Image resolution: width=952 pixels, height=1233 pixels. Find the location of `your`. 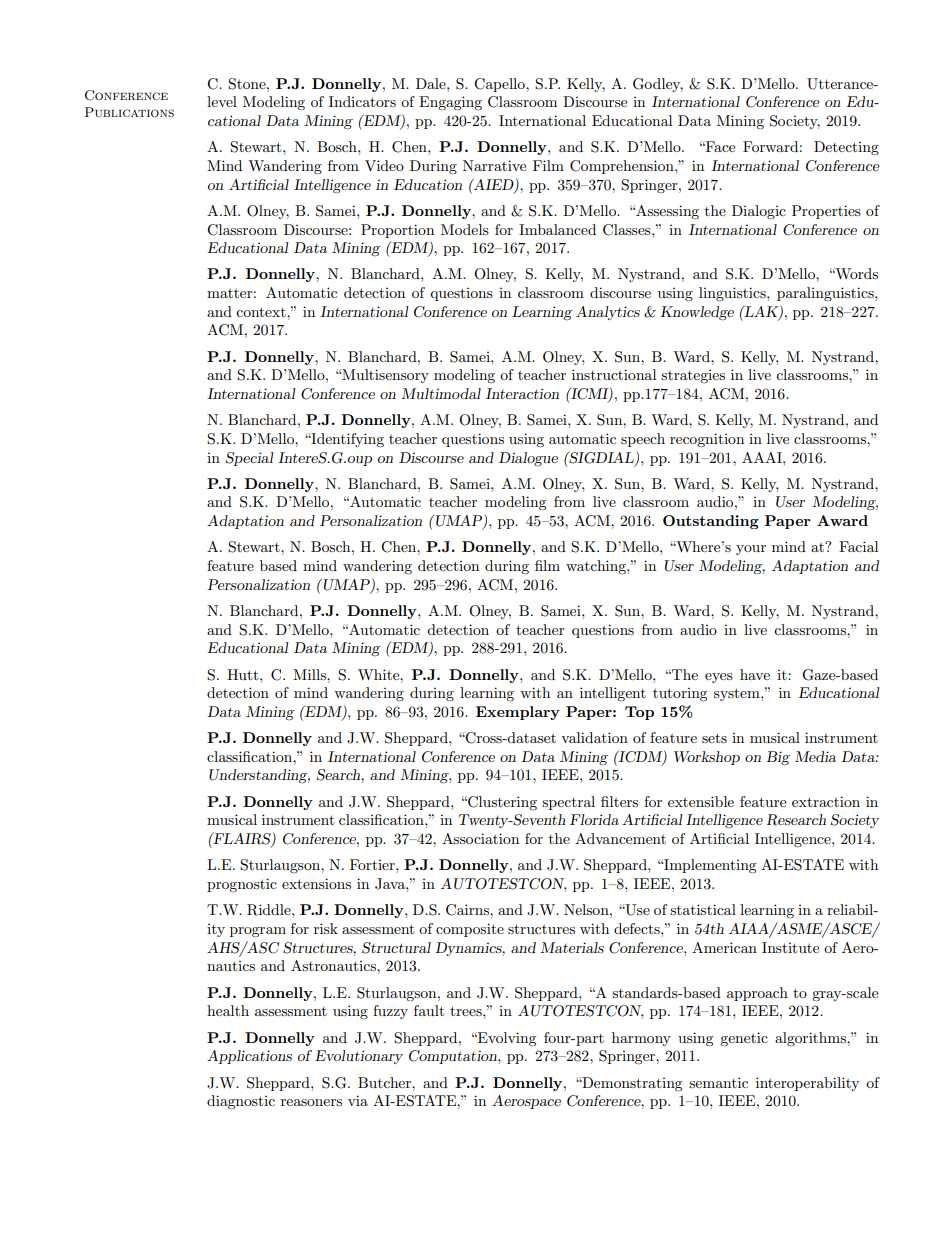

your is located at coordinates (751, 550).
